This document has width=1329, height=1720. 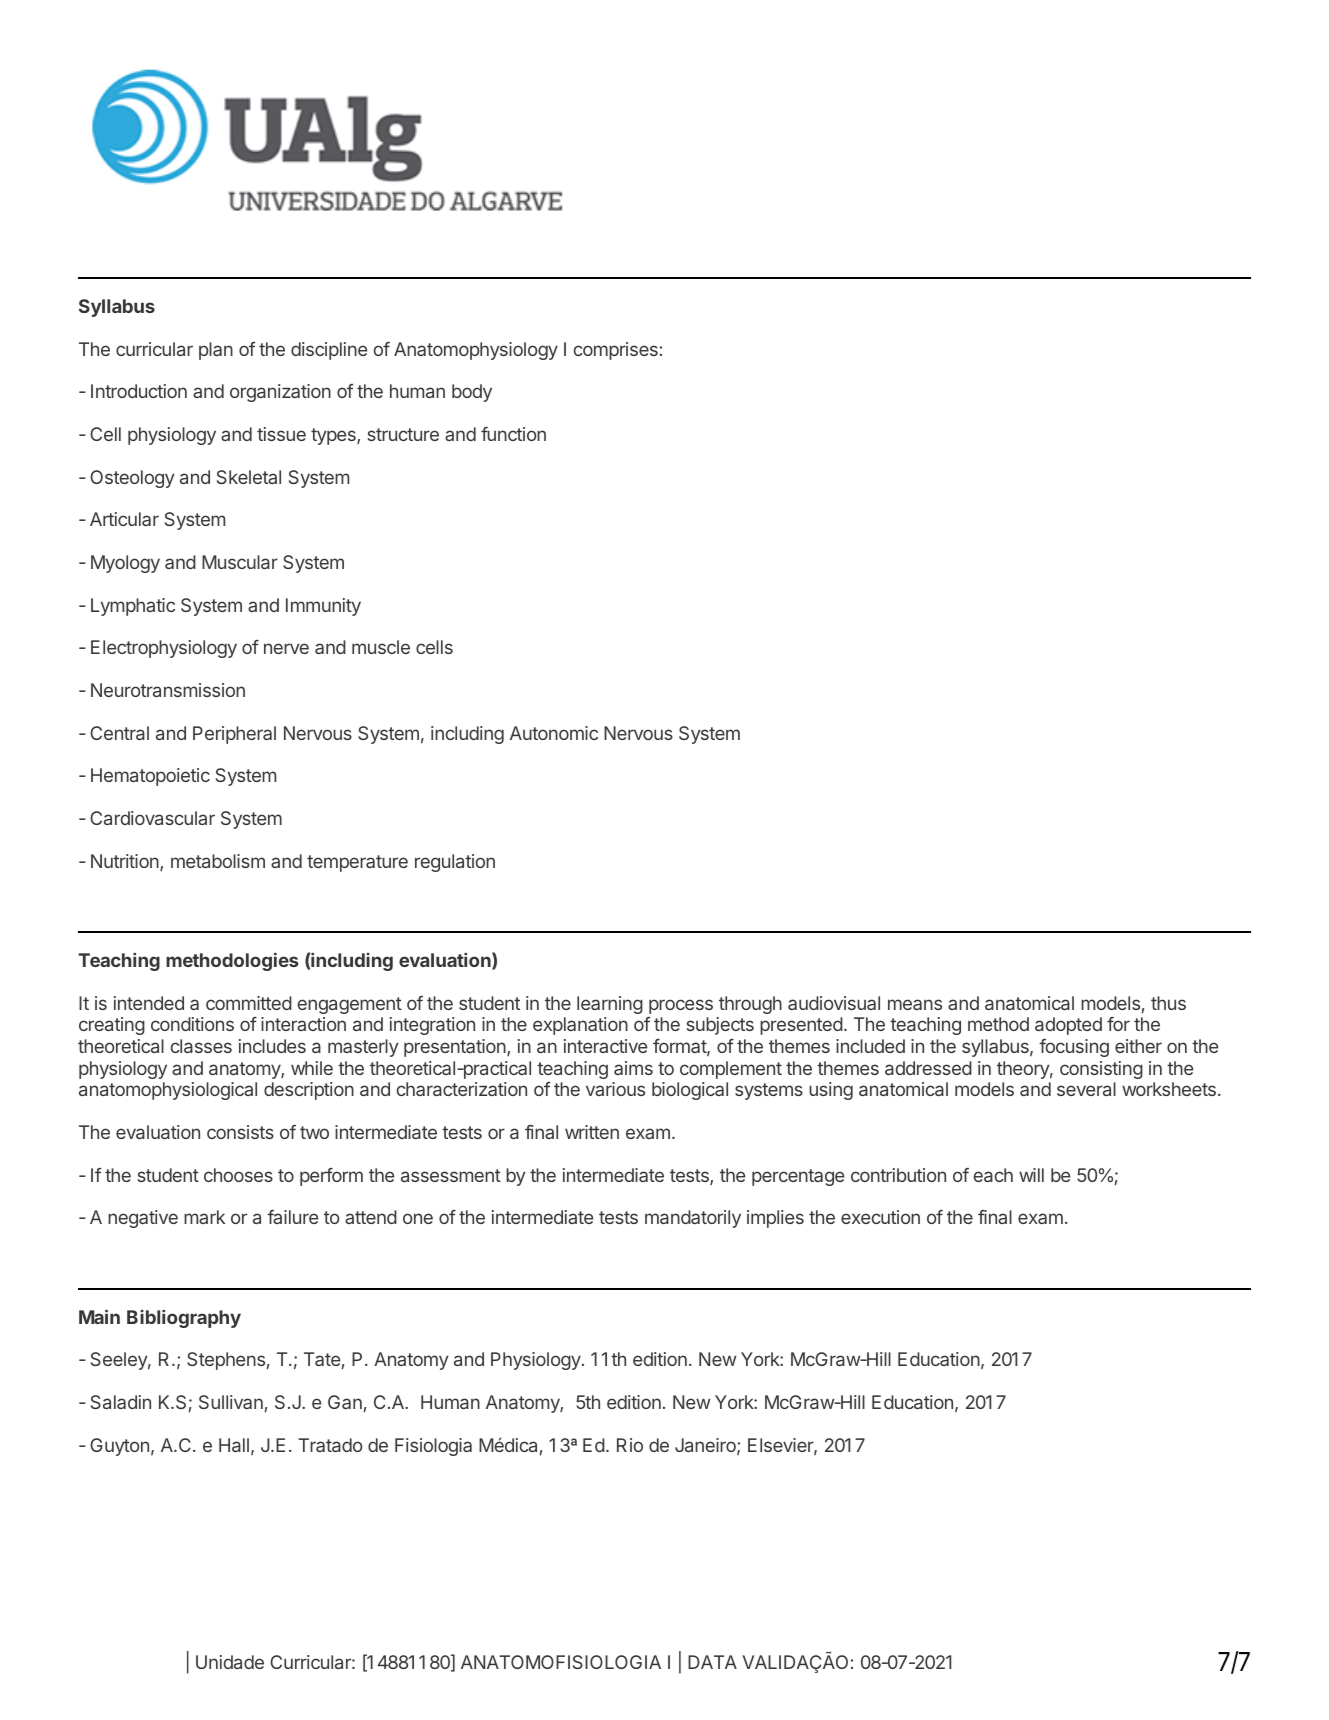 What do you see at coordinates (234, 1445) in the document?
I see `Hall` at bounding box center [234, 1445].
